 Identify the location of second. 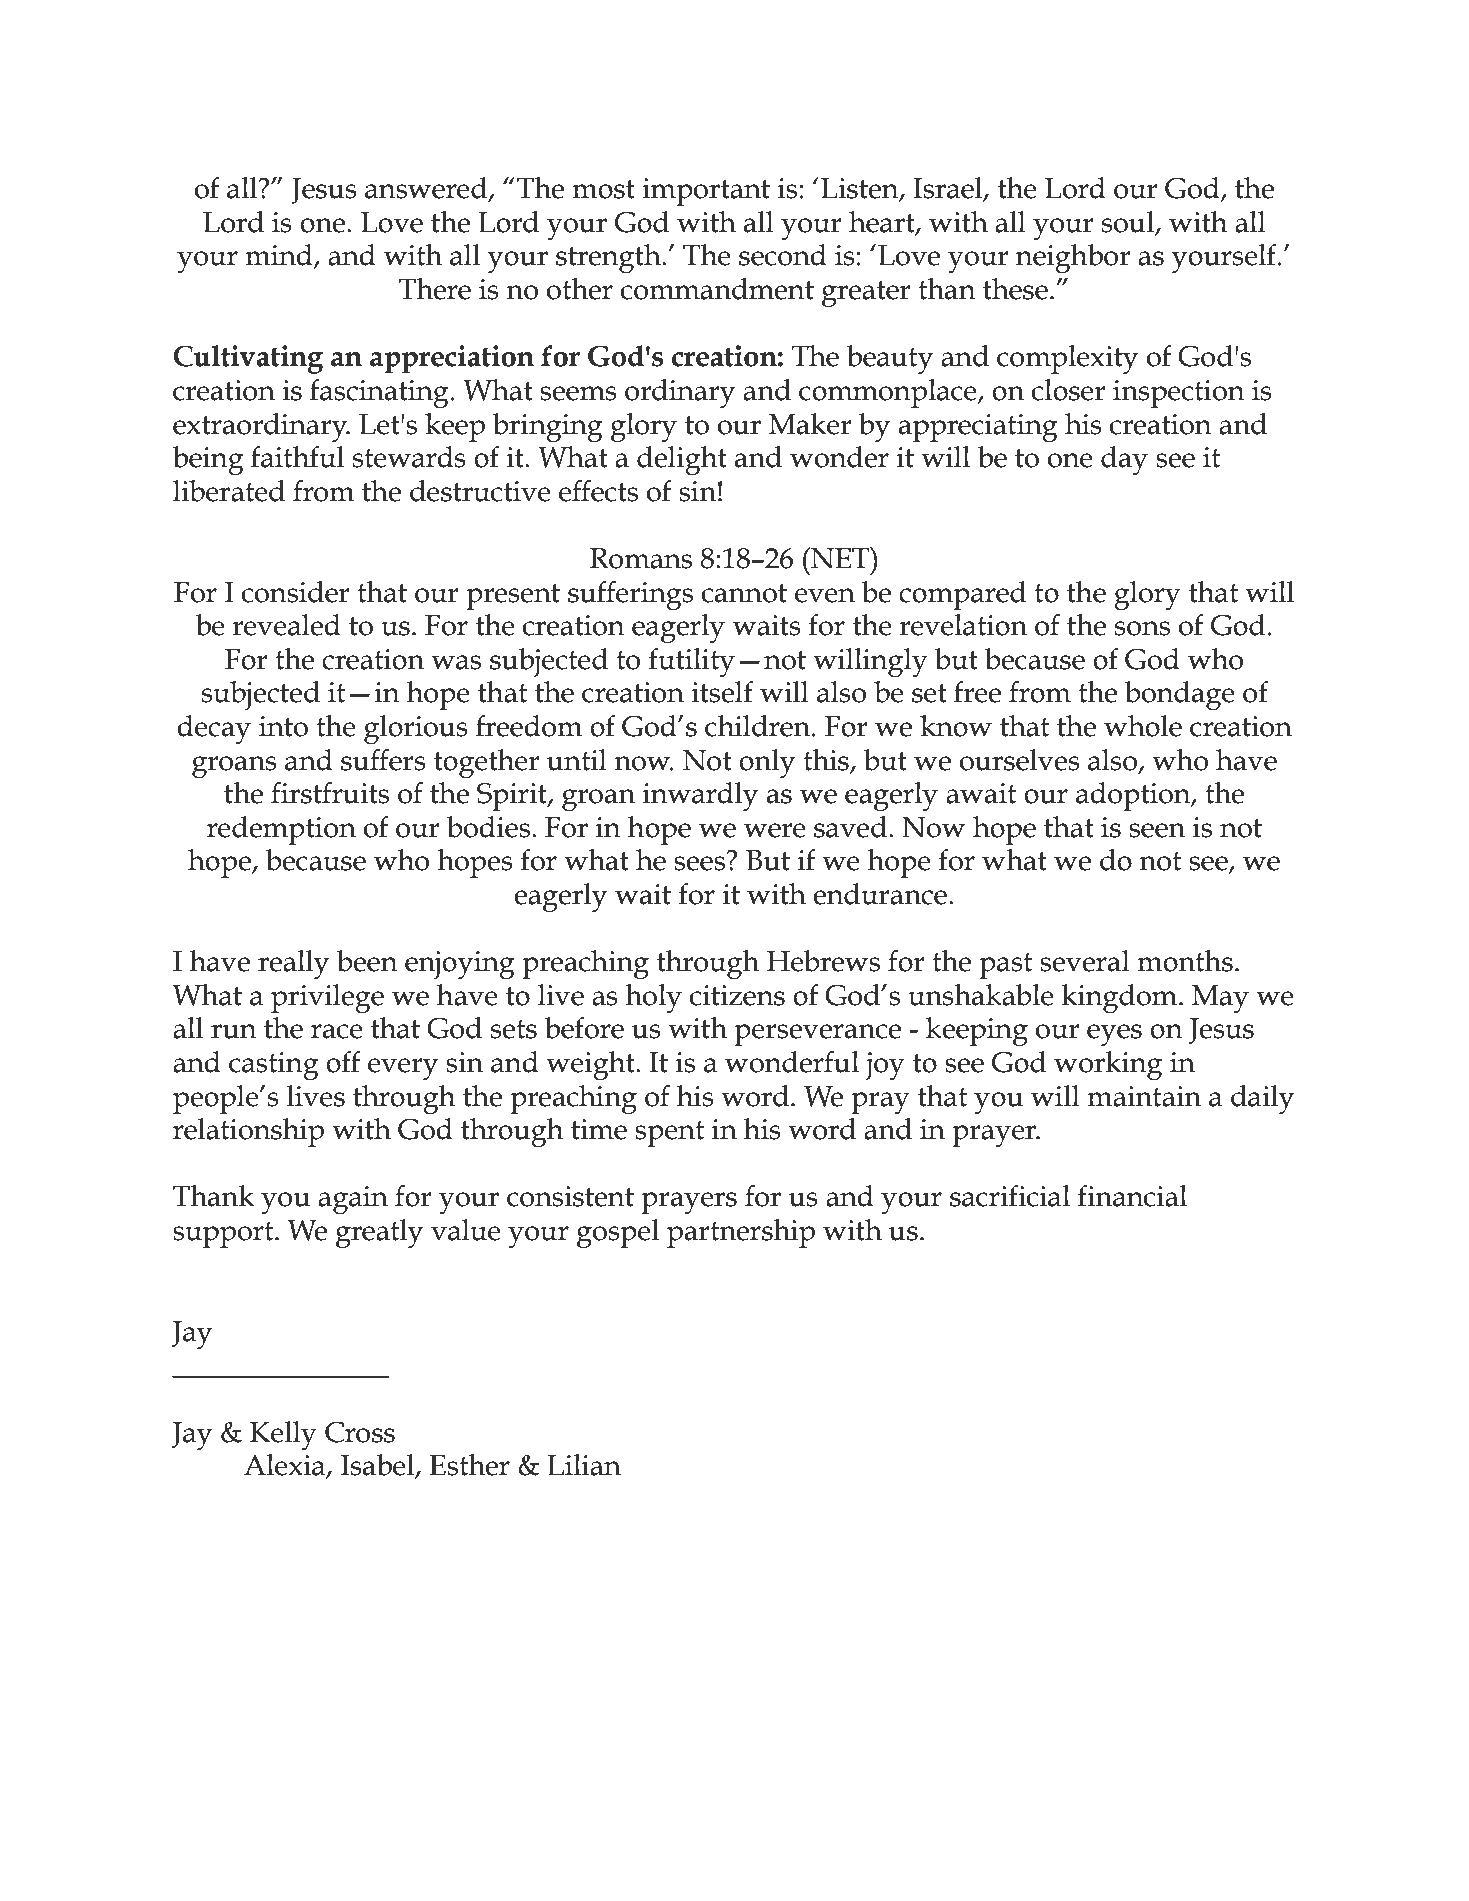
(783, 255).
